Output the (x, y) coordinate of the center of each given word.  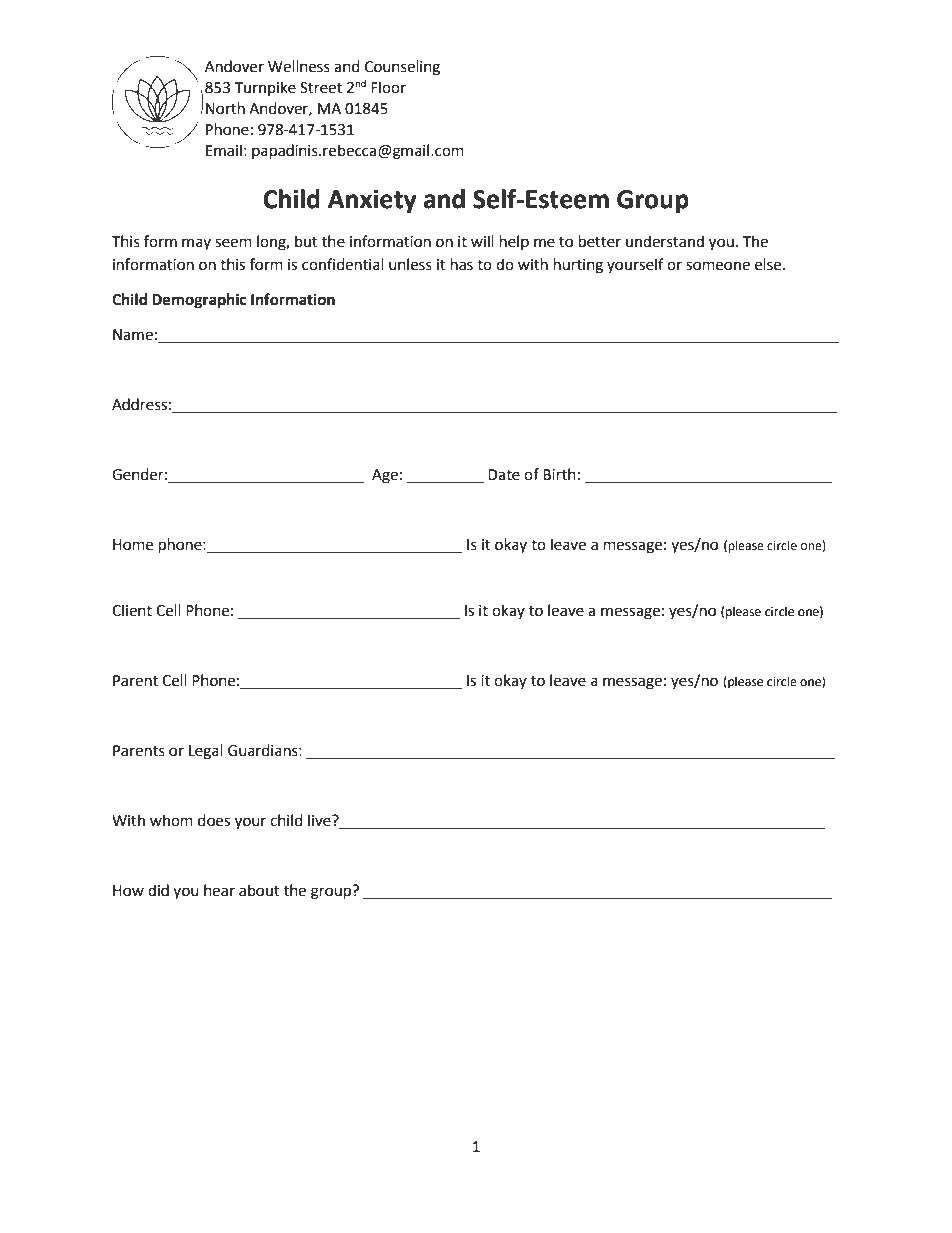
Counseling (402, 68)
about (259, 890)
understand (665, 241)
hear (219, 890)
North (225, 108)
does (214, 820)
